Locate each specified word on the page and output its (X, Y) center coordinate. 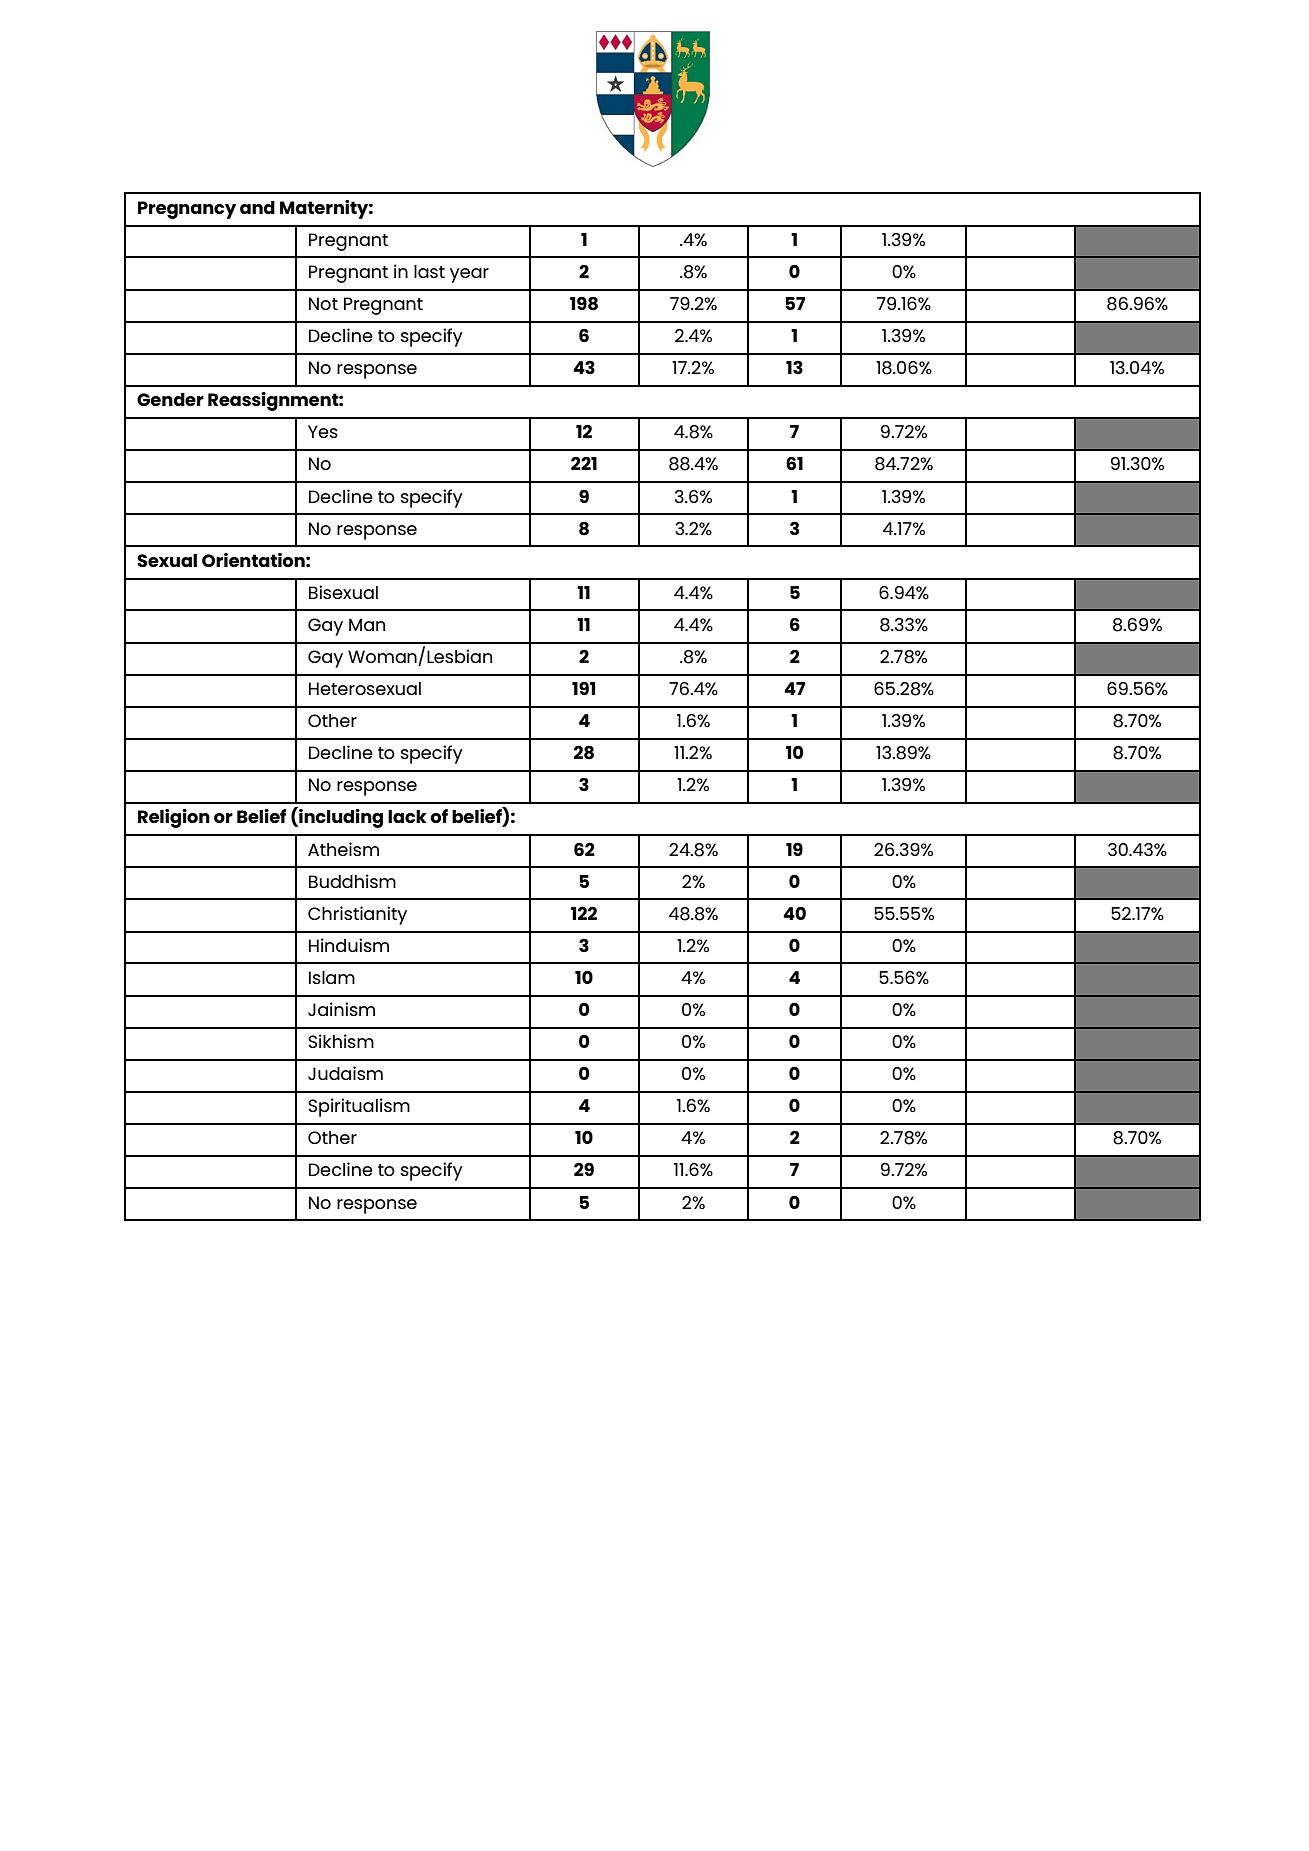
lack (407, 816)
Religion (174, 818)
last (429, 271)
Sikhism (341, 1041)
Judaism (345, 1073)
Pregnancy (187, 210)
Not (323, 303)
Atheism (343, 849)
